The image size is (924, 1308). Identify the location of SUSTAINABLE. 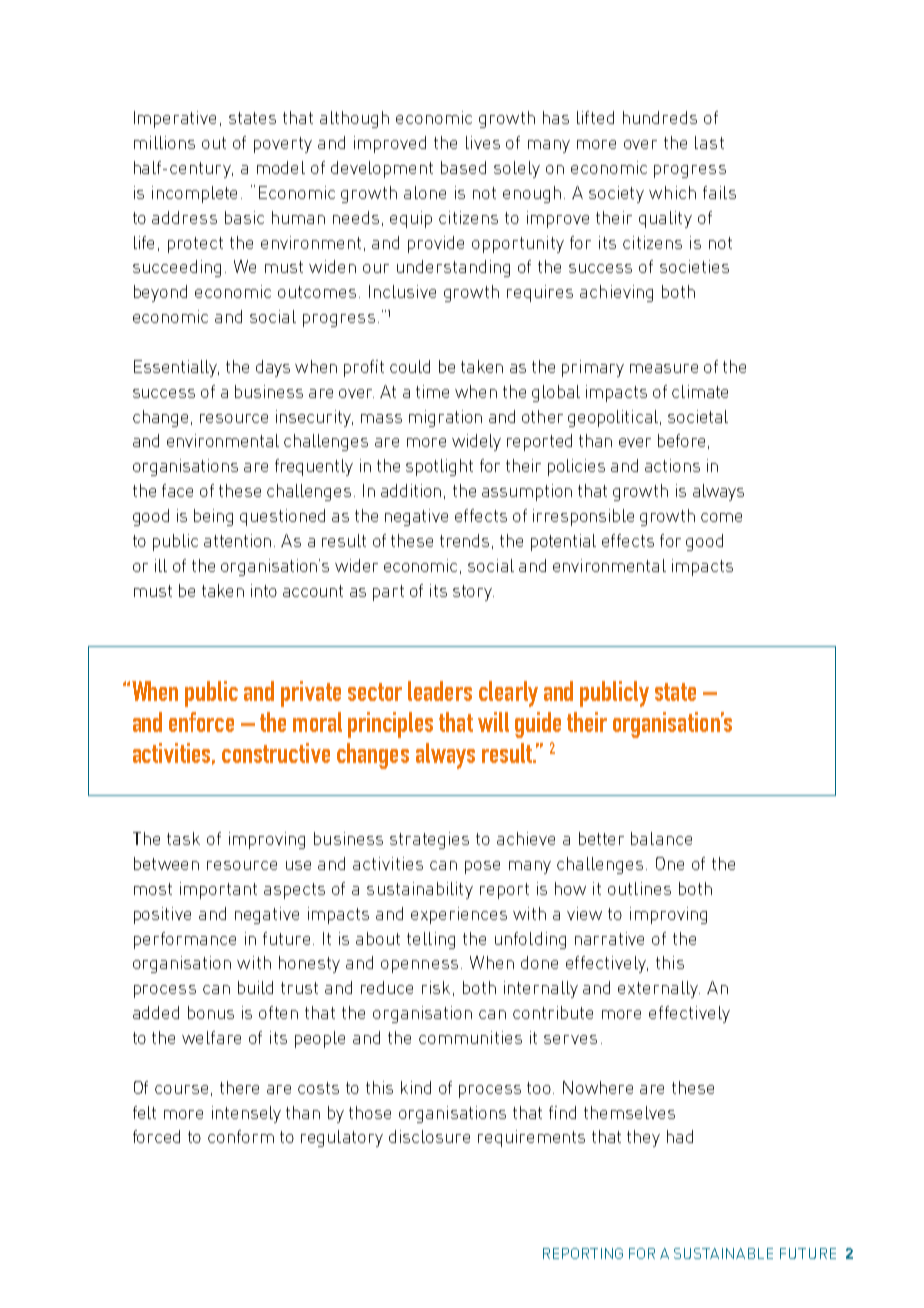
(723, 1253).
